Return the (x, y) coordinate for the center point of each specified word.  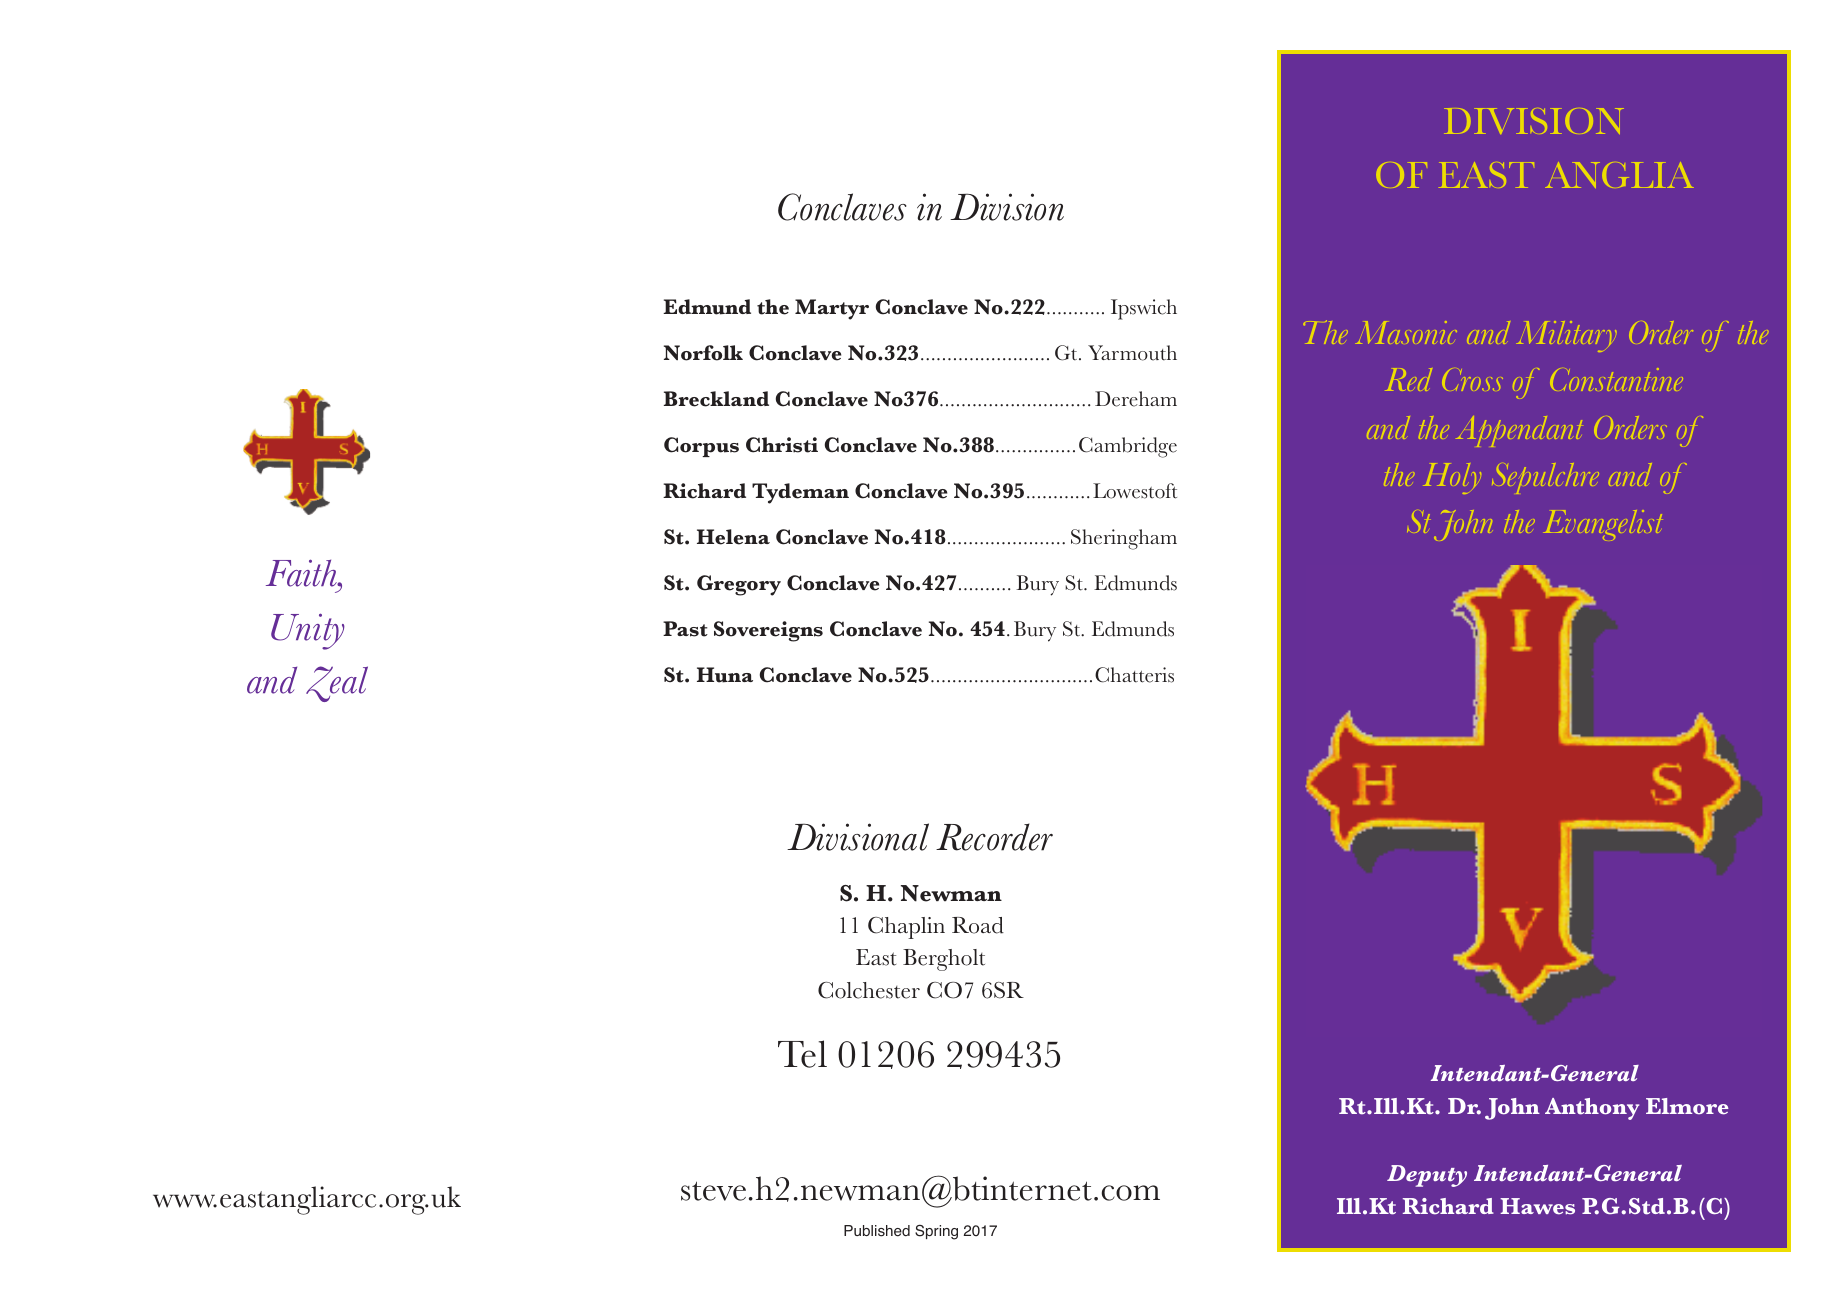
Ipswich (1144, 309)
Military (1566, 336)
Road (978, 925)
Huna (725, 675)
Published (877, 1231)
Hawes (1537, 1206)
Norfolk (703, 353)
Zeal (337, 684)
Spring (936, 1232)
